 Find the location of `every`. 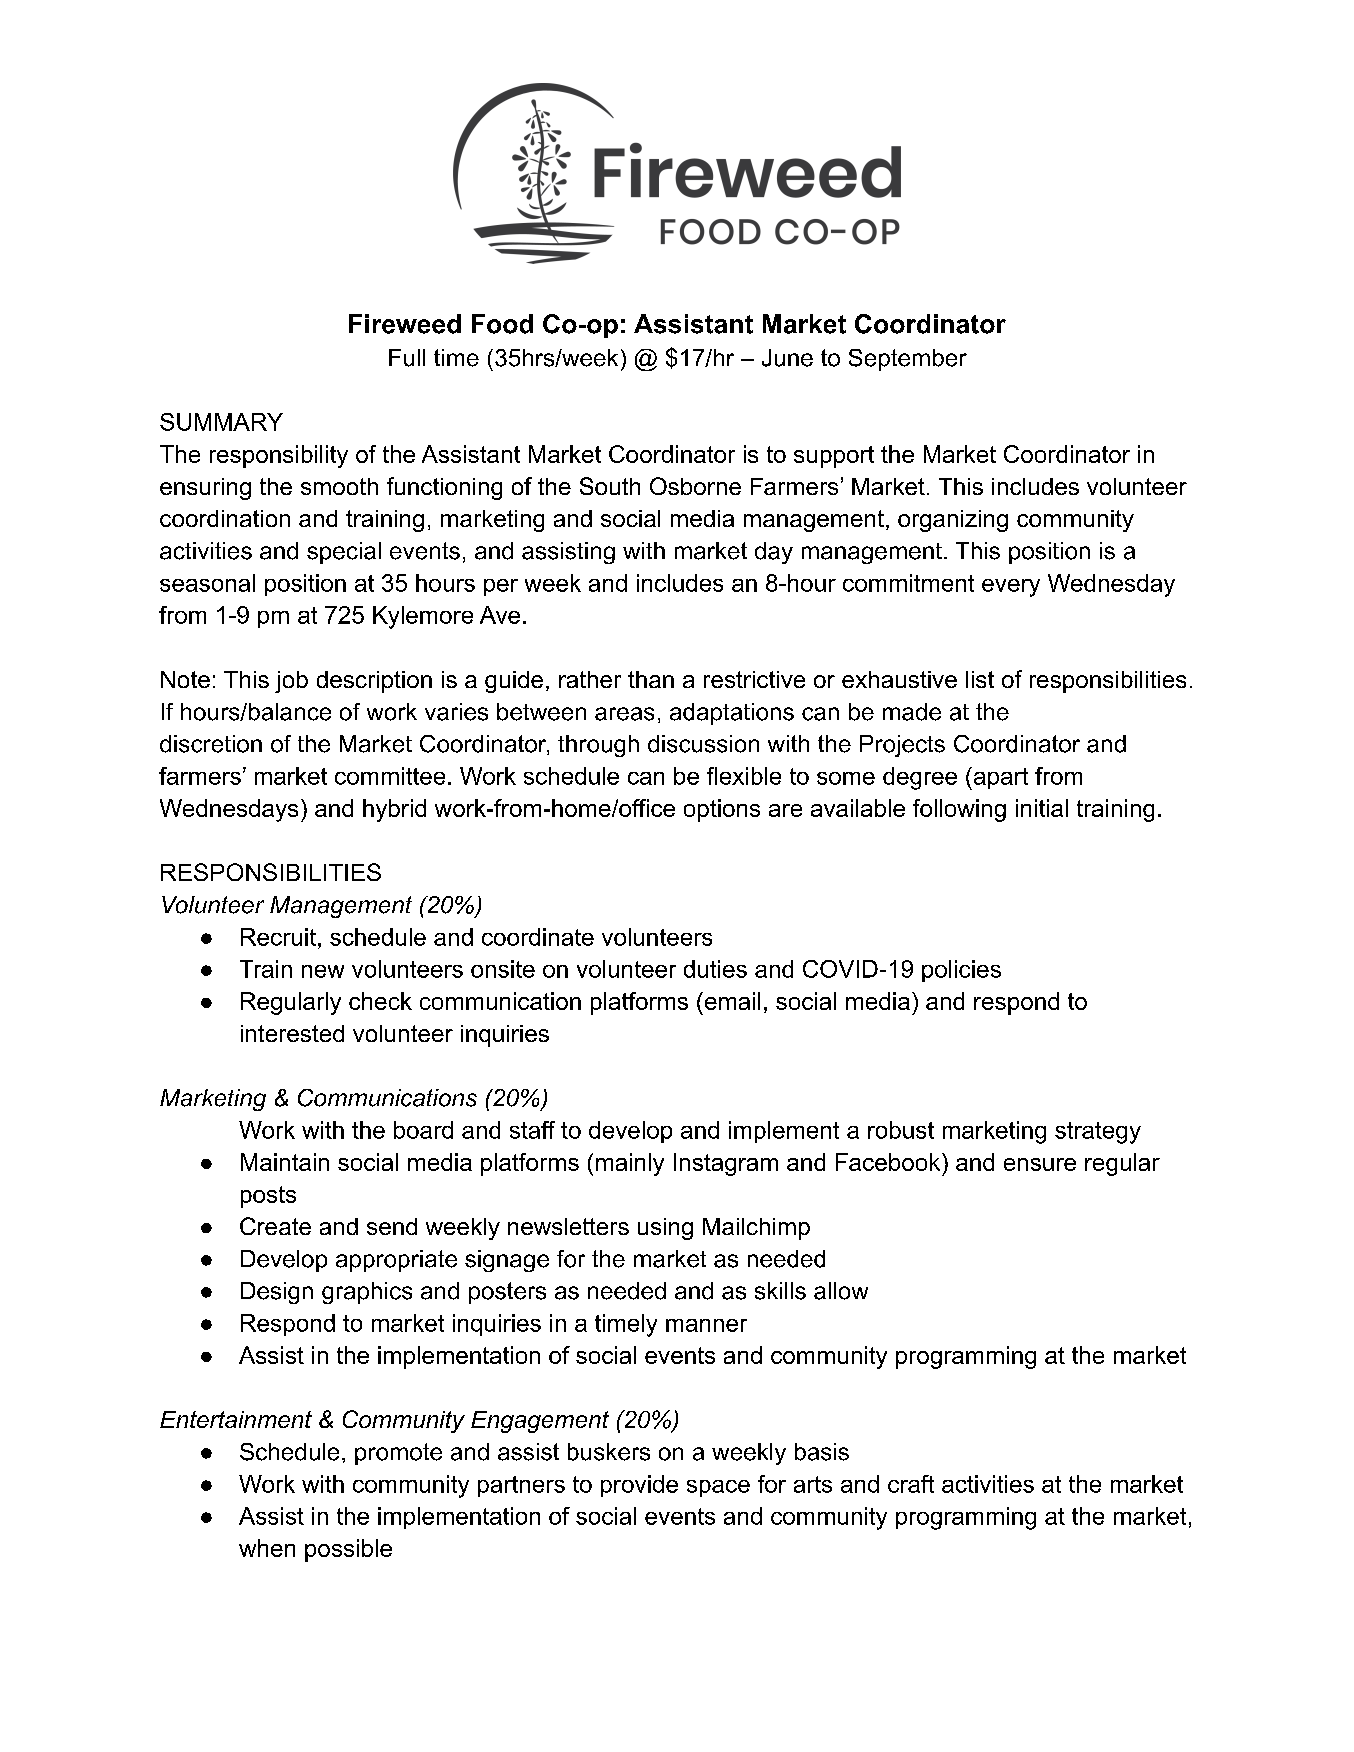

every is located at coordinates (1011, 588).
